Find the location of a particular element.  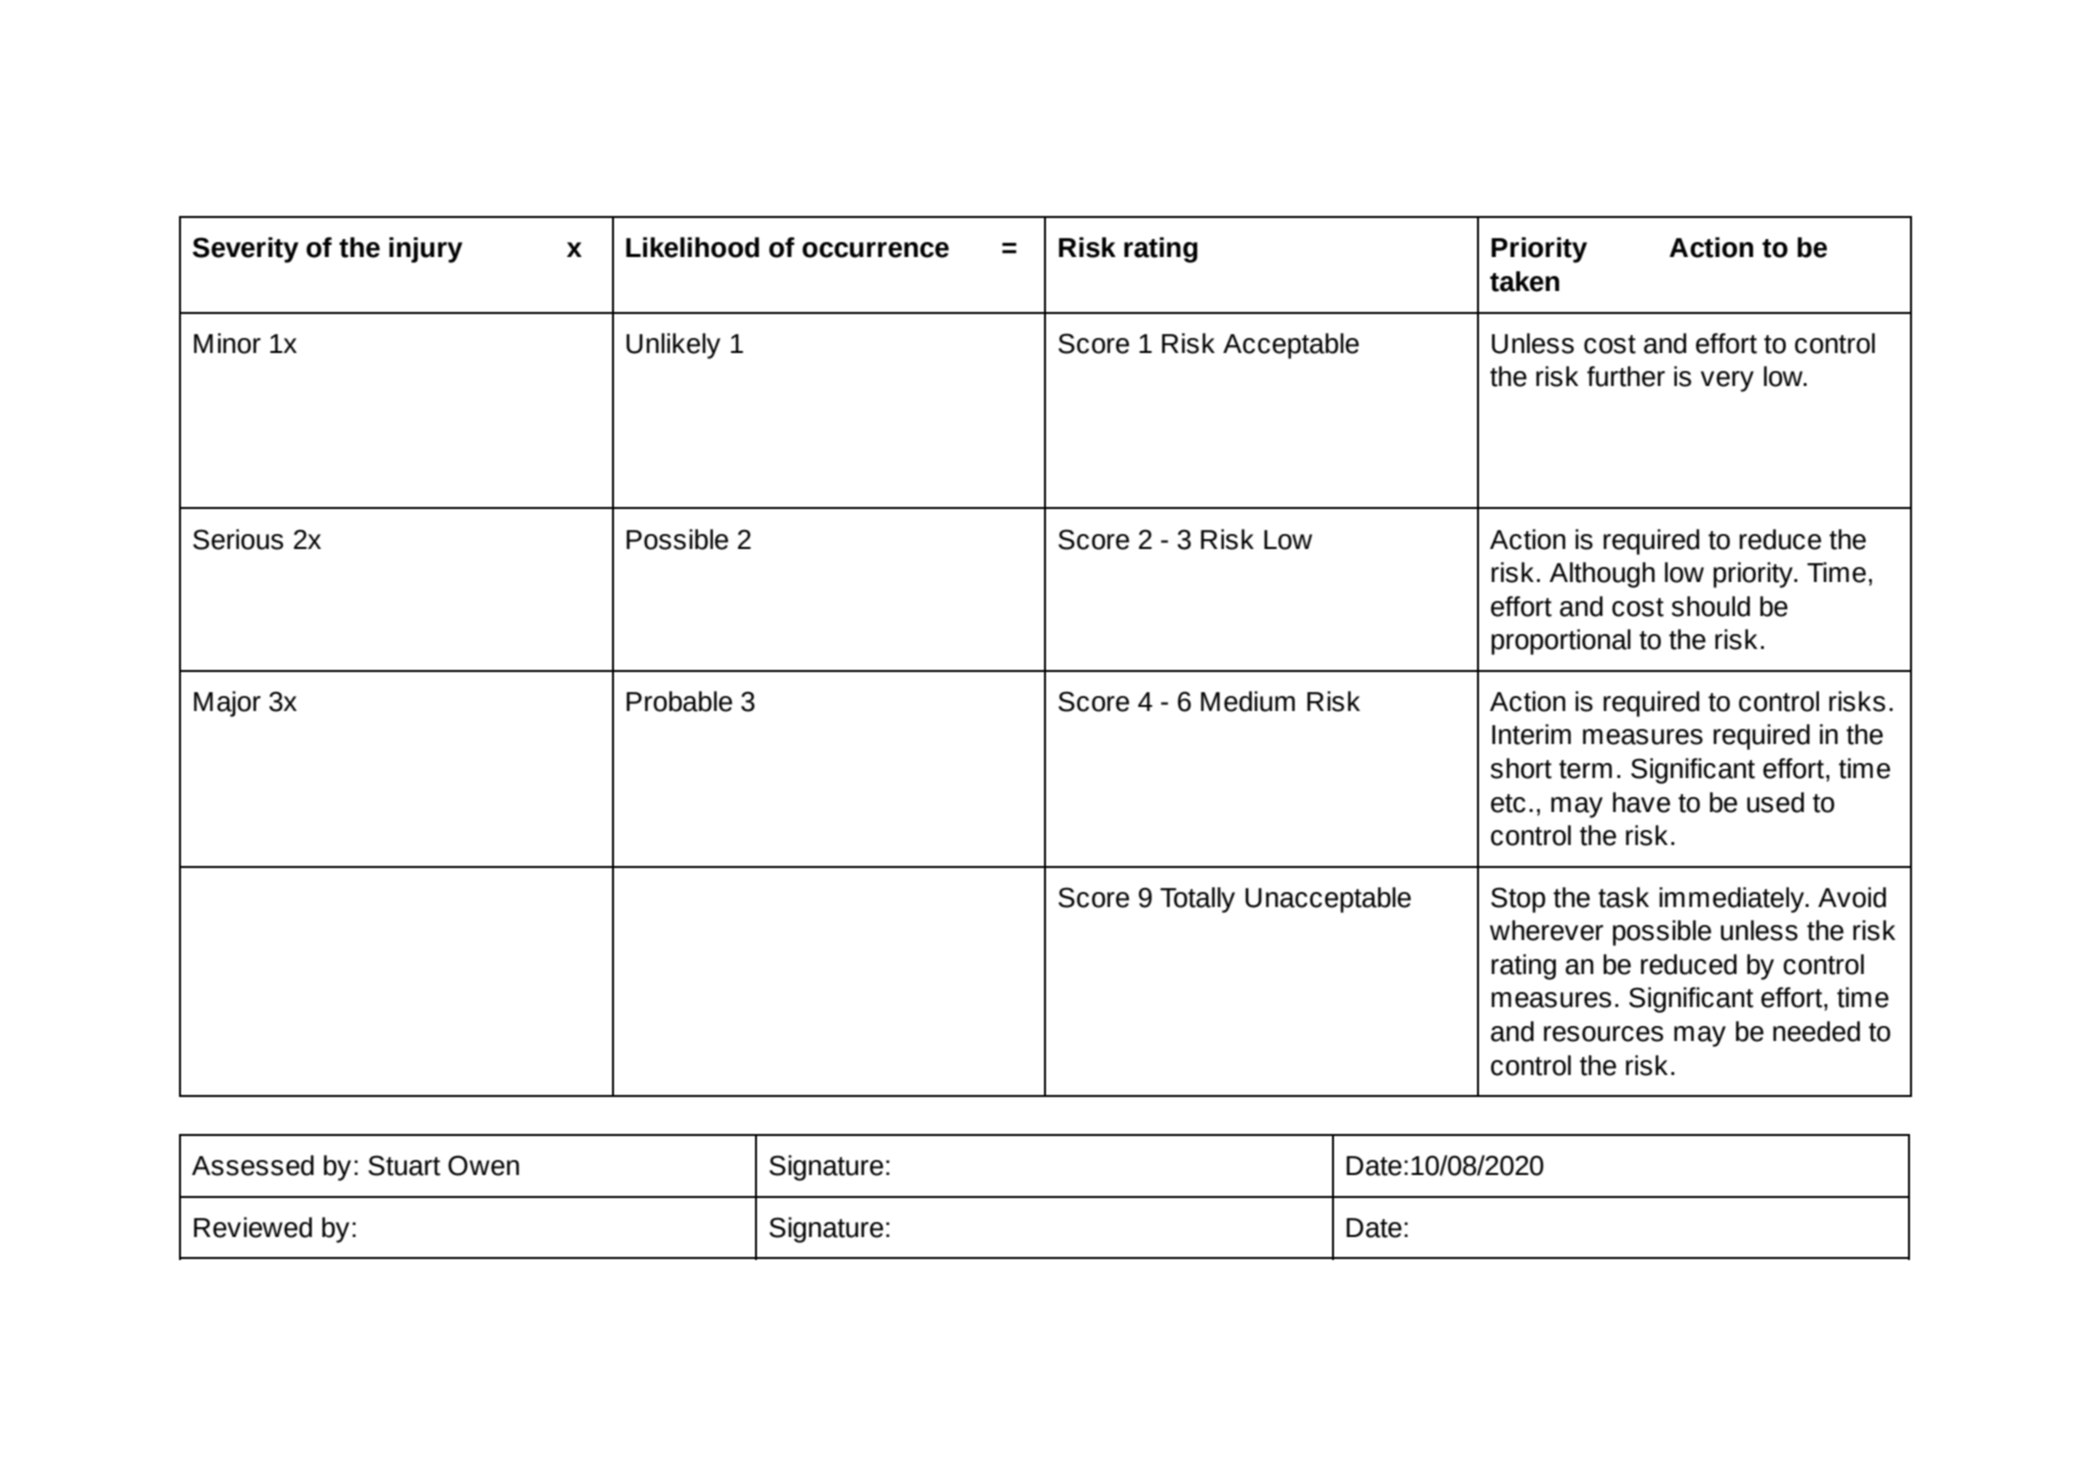

resources is located at coordinates (1603, 1034).
